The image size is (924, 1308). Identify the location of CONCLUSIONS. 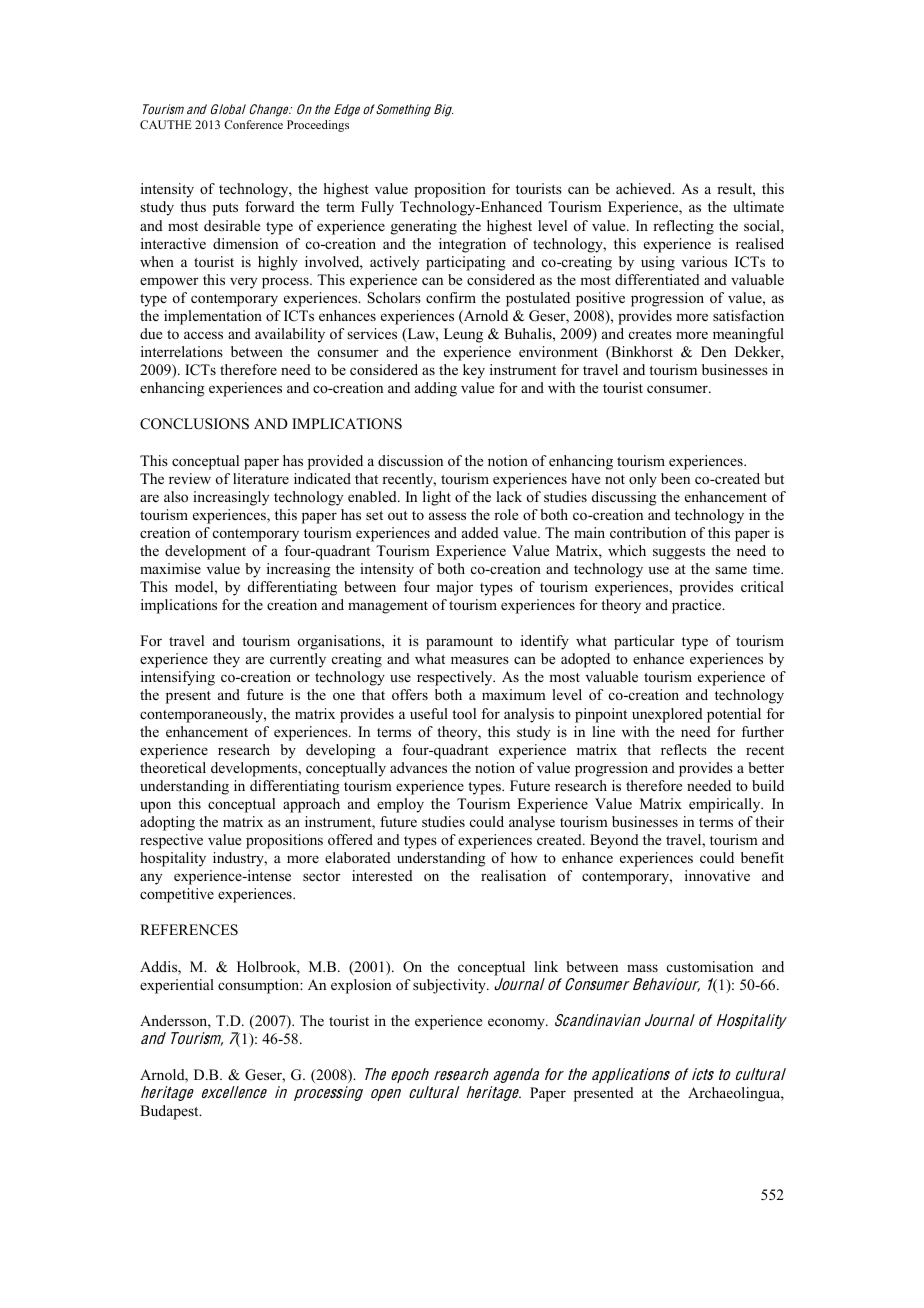
(194, 424).
